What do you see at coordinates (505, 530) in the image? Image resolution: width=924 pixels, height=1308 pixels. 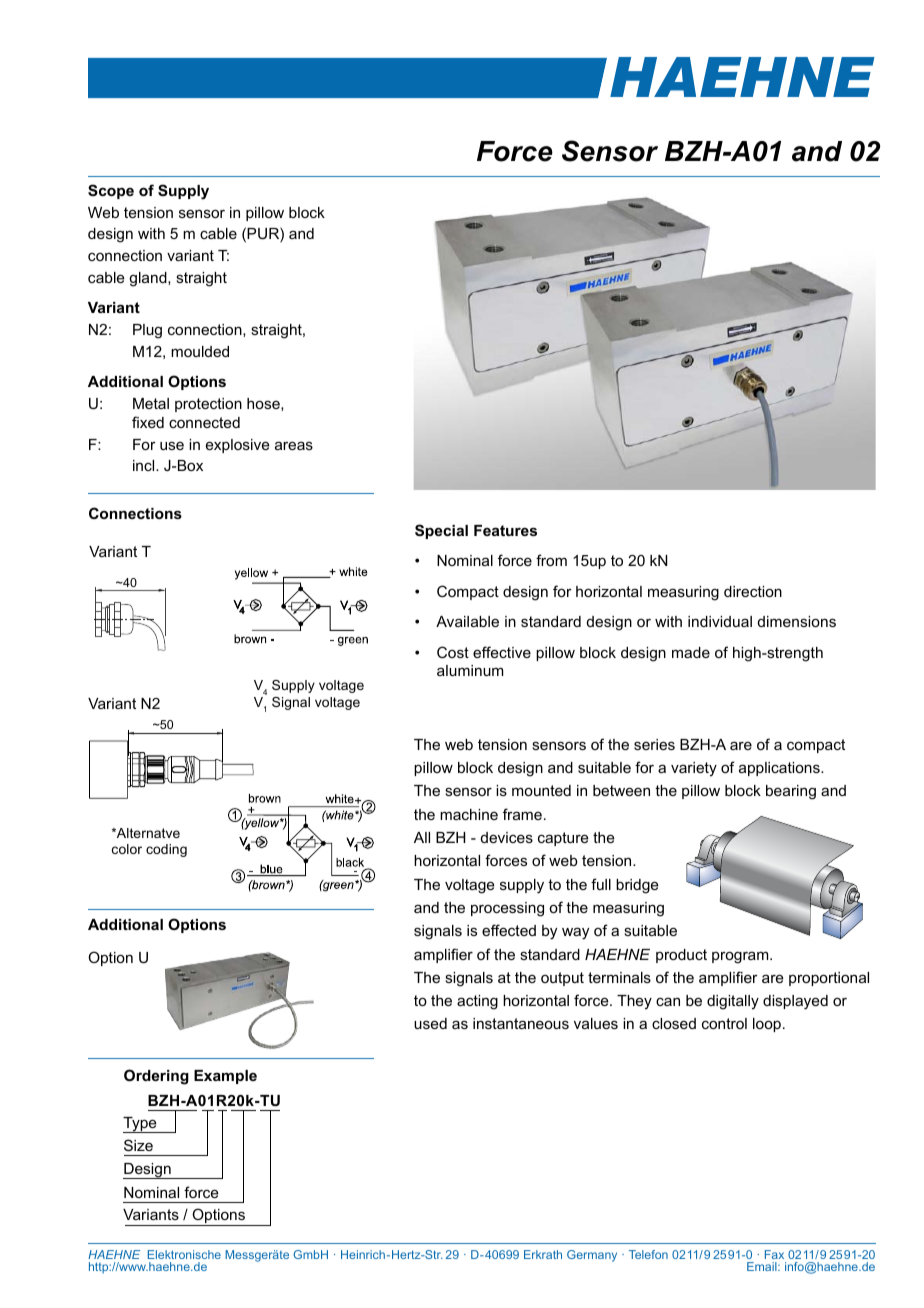 I see `Features` at bounding box center [505, 530].
